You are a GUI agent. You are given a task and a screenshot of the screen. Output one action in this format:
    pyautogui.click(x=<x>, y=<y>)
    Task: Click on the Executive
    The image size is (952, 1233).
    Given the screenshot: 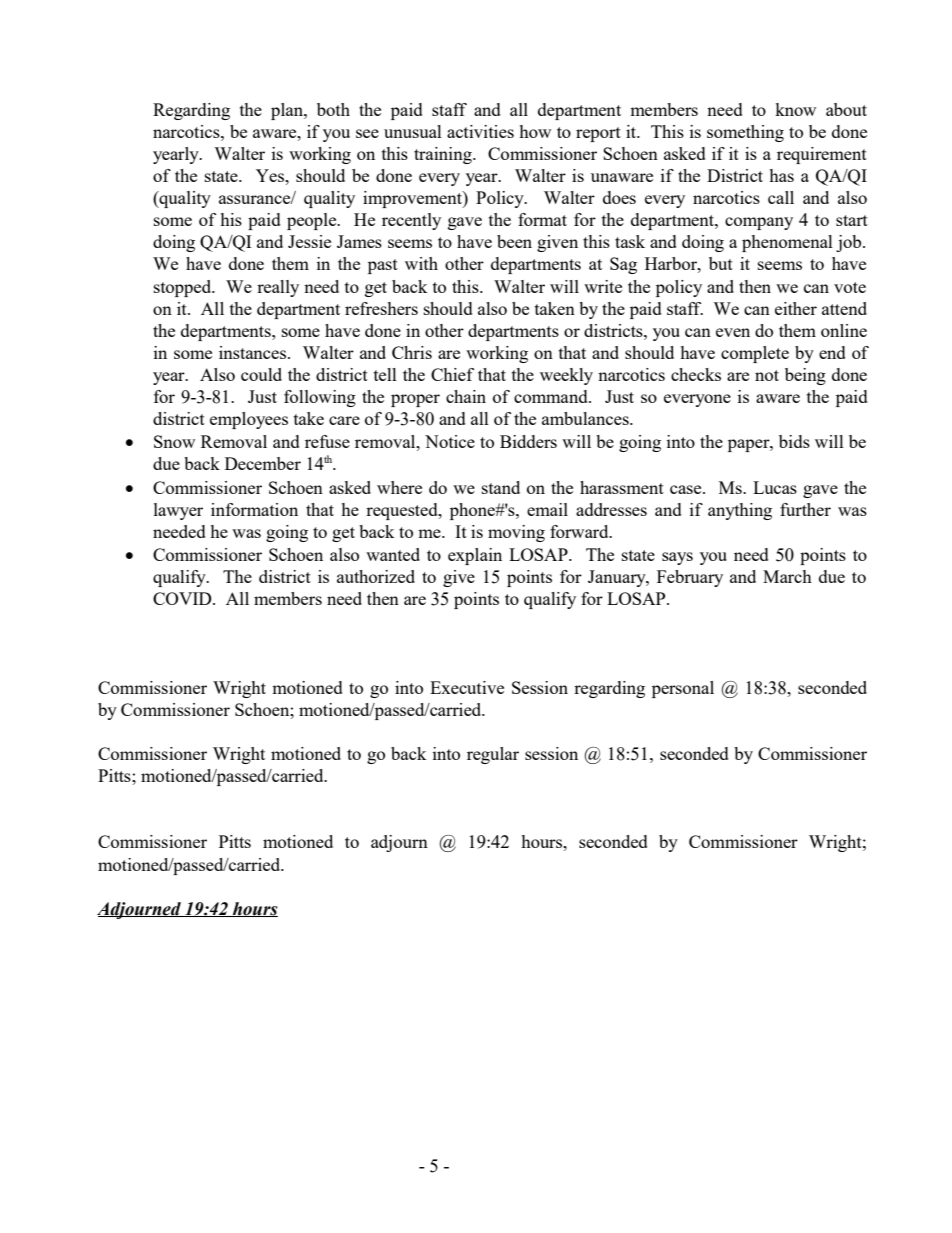 What is the action you would take?
    pyautogui.click(x=467, y=687)
